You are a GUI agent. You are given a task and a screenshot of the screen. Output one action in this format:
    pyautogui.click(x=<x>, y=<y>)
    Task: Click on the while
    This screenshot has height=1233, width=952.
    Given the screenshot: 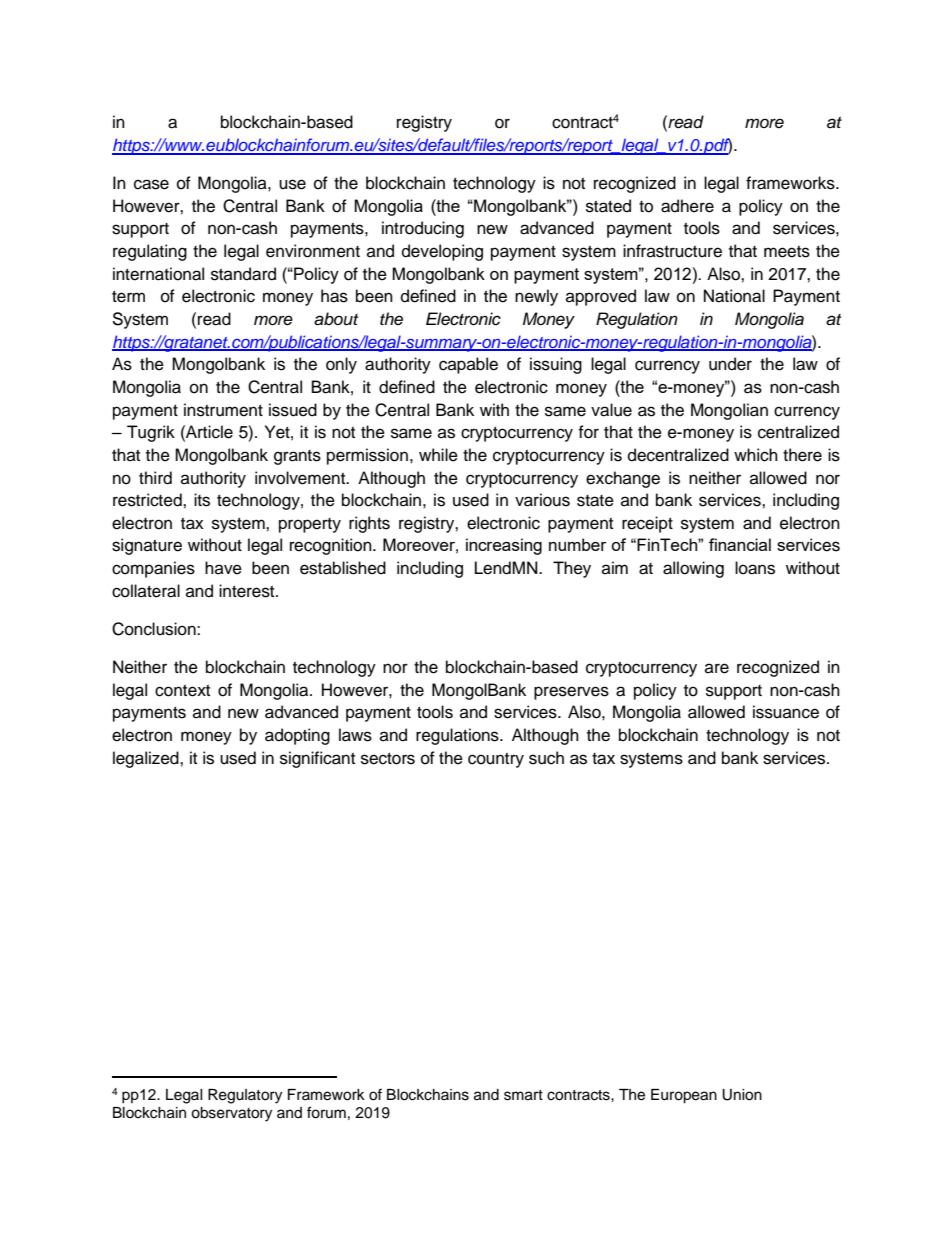 What is the action you would take?
    pyautogui.click(x=438, y=455)
